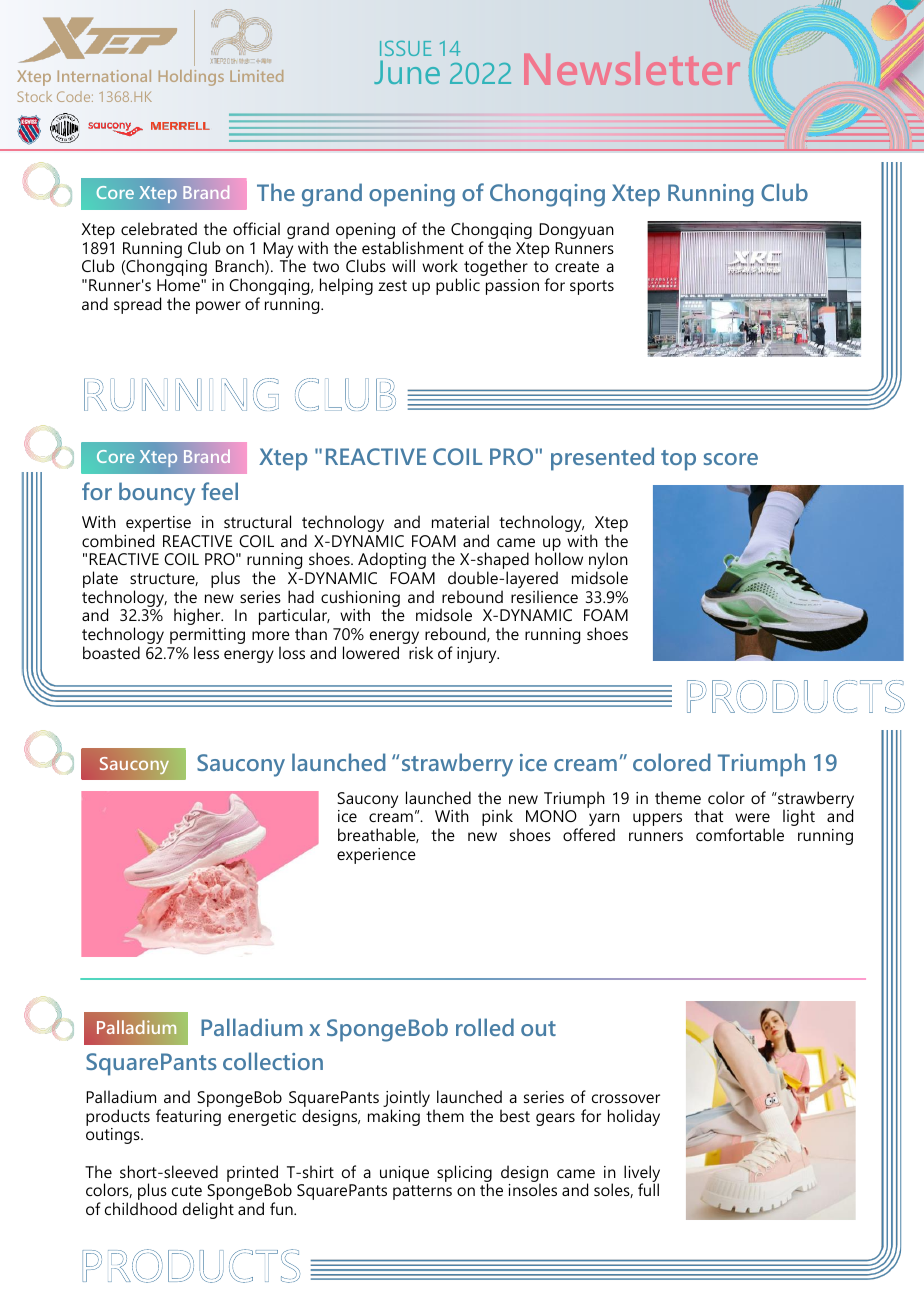 Image resolution: width=924 pixels, height=1308 pixels. I want to click on lively, so click(642, 1174).
